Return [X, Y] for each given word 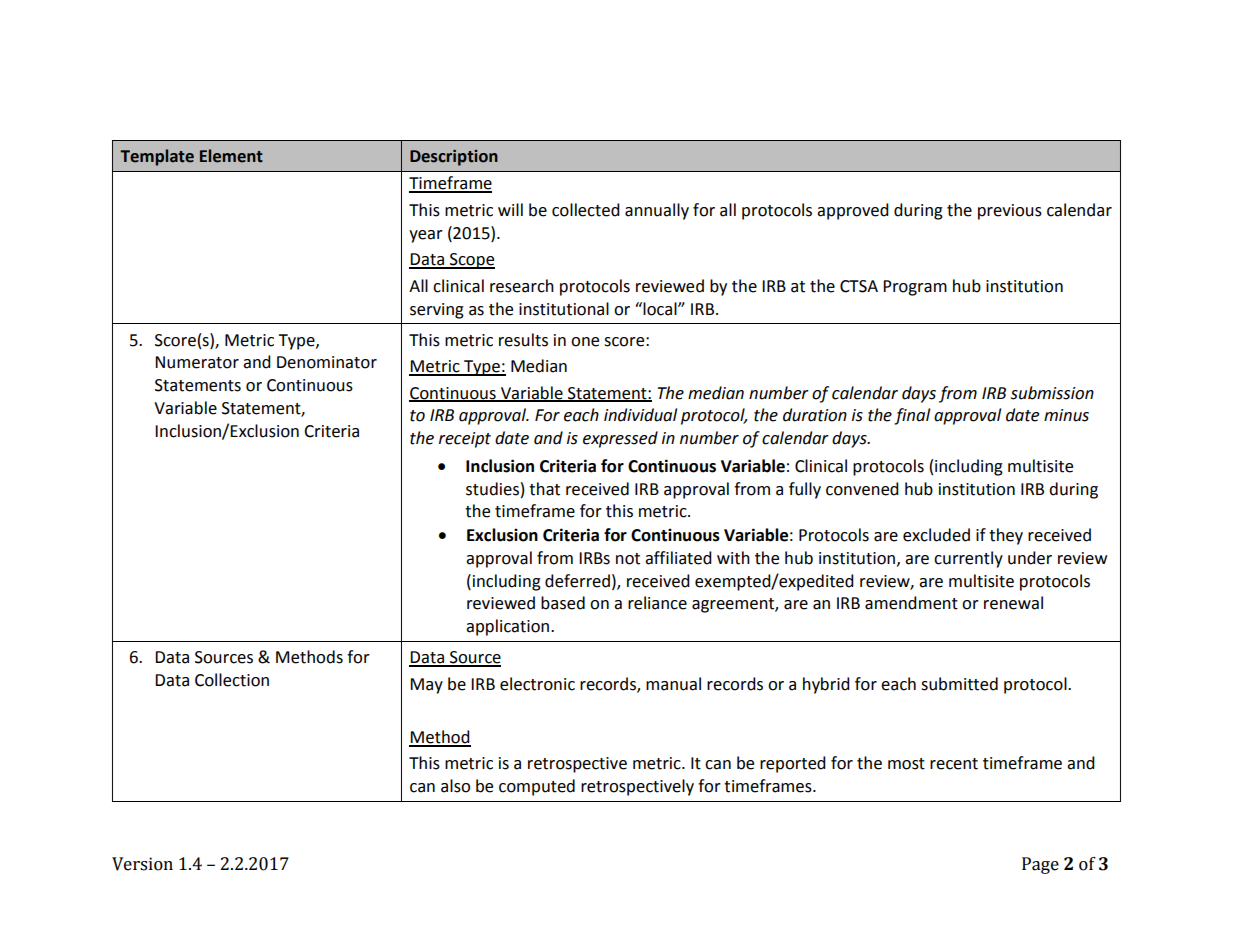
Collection [232, 680]
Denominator [327, 362]
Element [231, 156]
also [455, 786]
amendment [911, 603]
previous [1010, 212]
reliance [657, 603]
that [544, 489]
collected [586, 210]
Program [915, 288]
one [585, 342]
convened [862, 489]
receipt [465, 440]
